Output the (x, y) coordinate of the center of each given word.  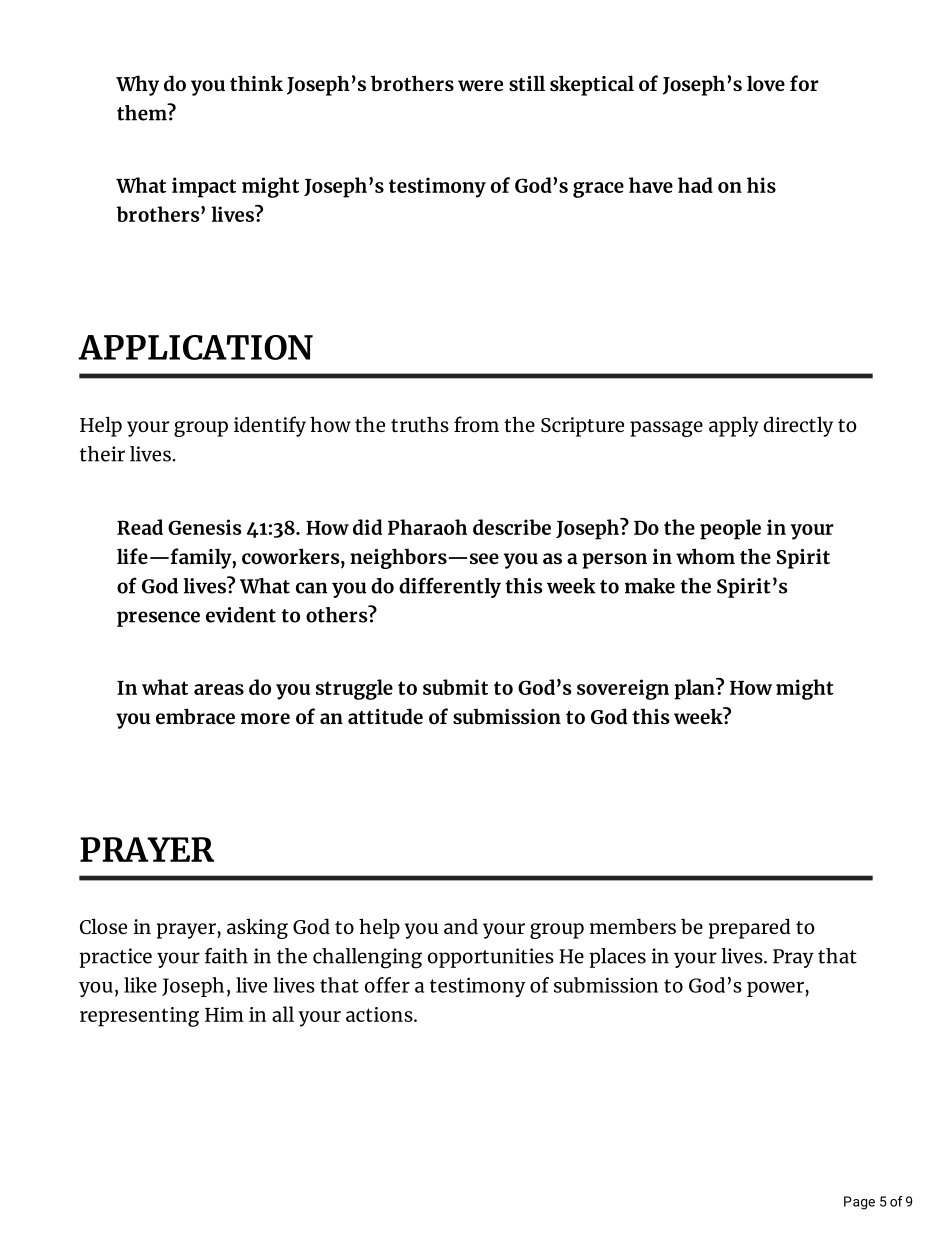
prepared (749, 928)
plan (695, 689)
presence (158, 619)
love (766, 83)
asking (257, 928)
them (143, 112)
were (480, 85)
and (461, 926)
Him (224, 1014)
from (476, 424)
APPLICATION (195, 347)
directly (798, 426)
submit (455, 687)
